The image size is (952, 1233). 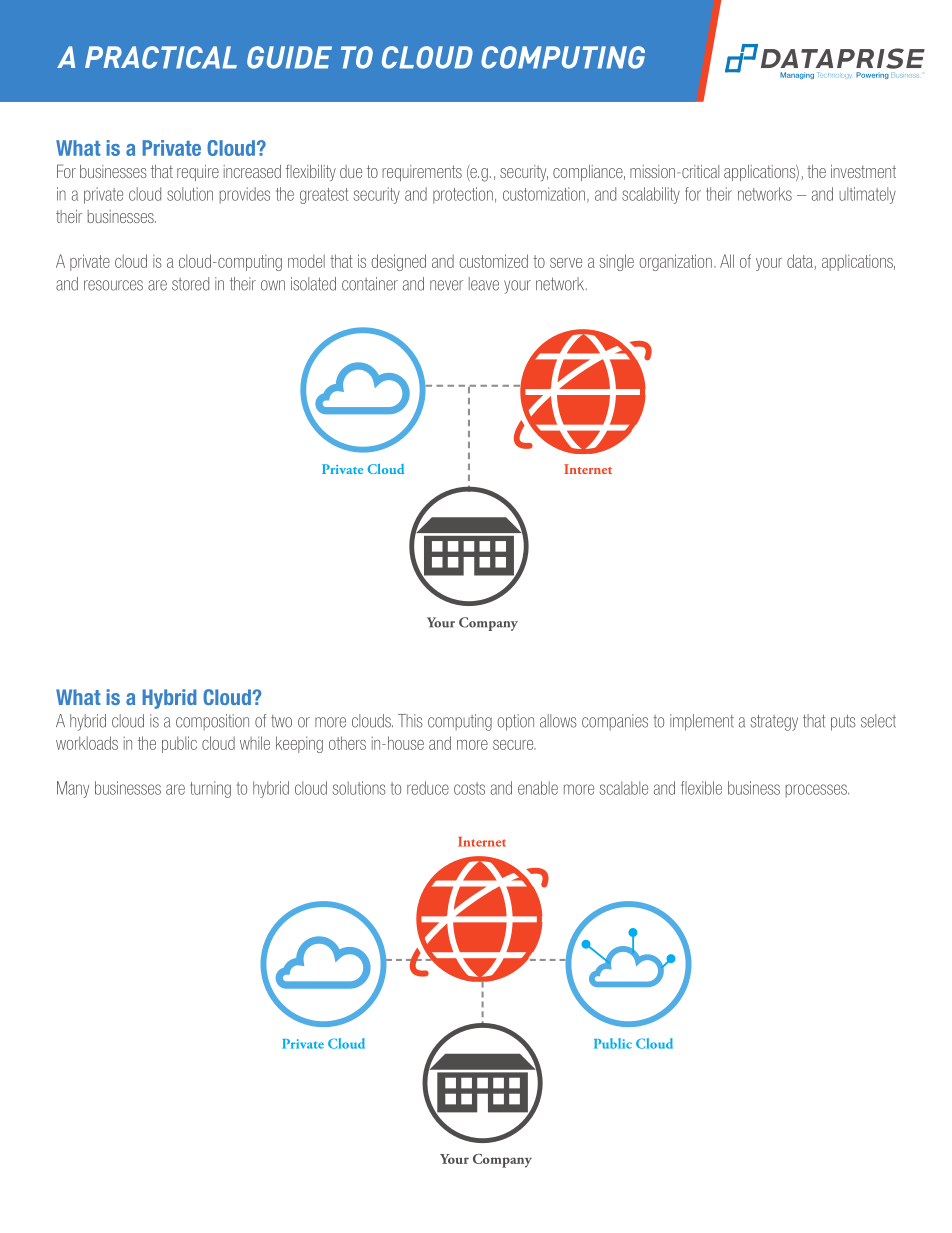 I want to click on data, so click(x=801, y=262).
